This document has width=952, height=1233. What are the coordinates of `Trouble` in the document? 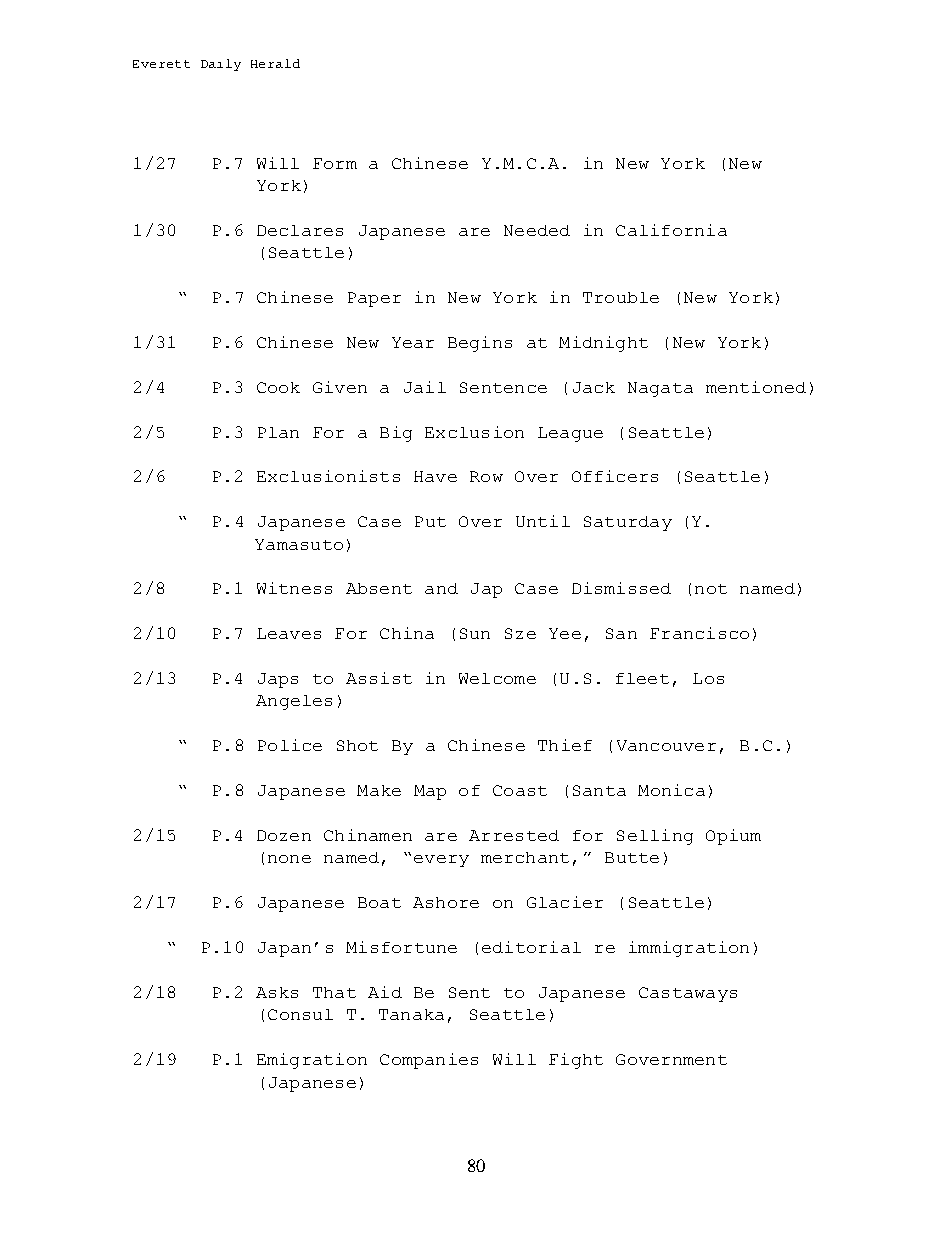 It's located at (621, 297).
